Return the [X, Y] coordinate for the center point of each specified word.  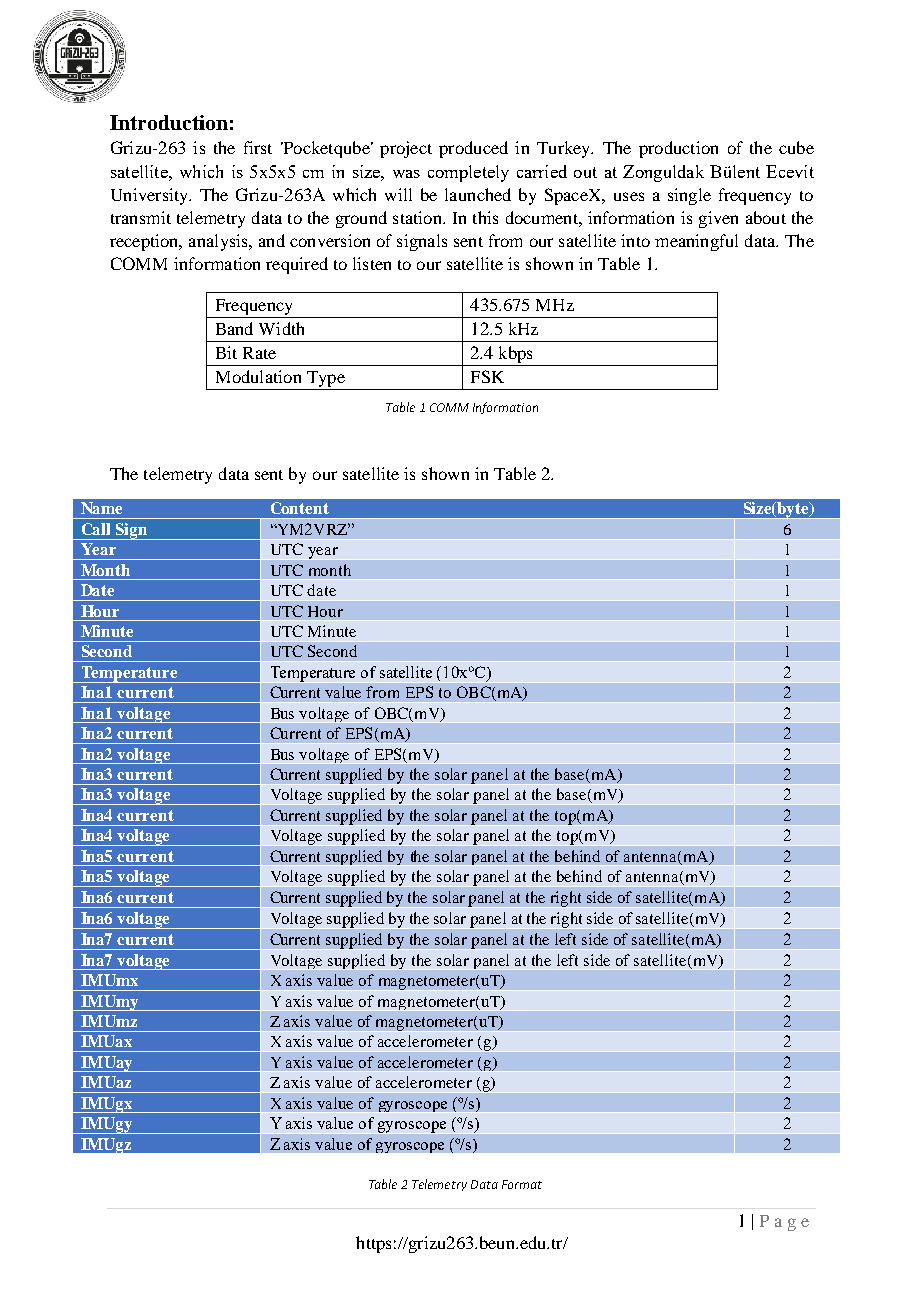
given [718, 219]
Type [326, 379]
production [678, 149]
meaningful [696, 242]
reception [145, 242]
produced [473, 149]
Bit [226, 352]
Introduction [169, 122]
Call [96, 529]
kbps [515, 354]
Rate [259, 353]
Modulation [258, 376]
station [418, 217]
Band [234, 328]
